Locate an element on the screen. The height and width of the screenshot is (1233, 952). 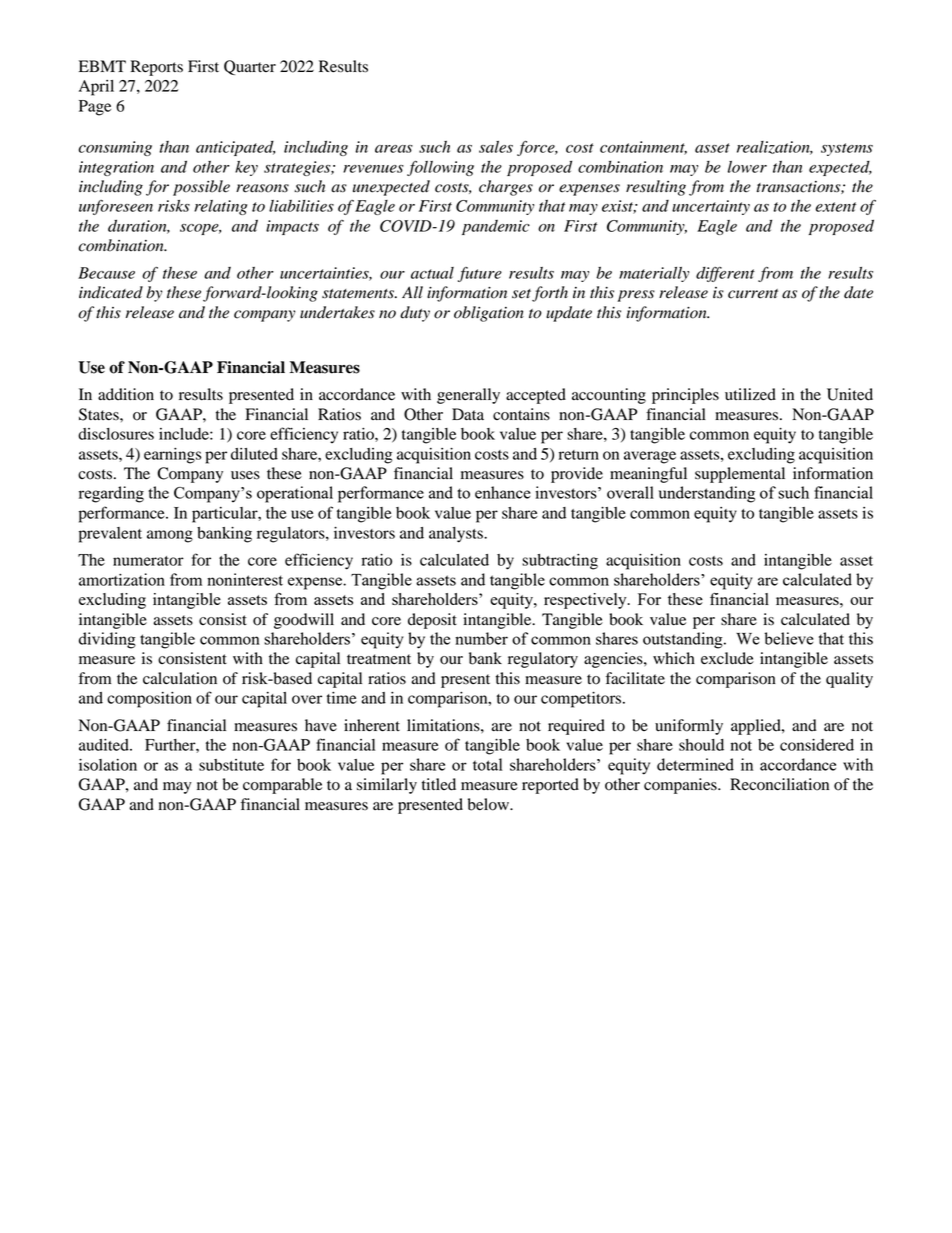
Data is located at coordinates (468, 414).
